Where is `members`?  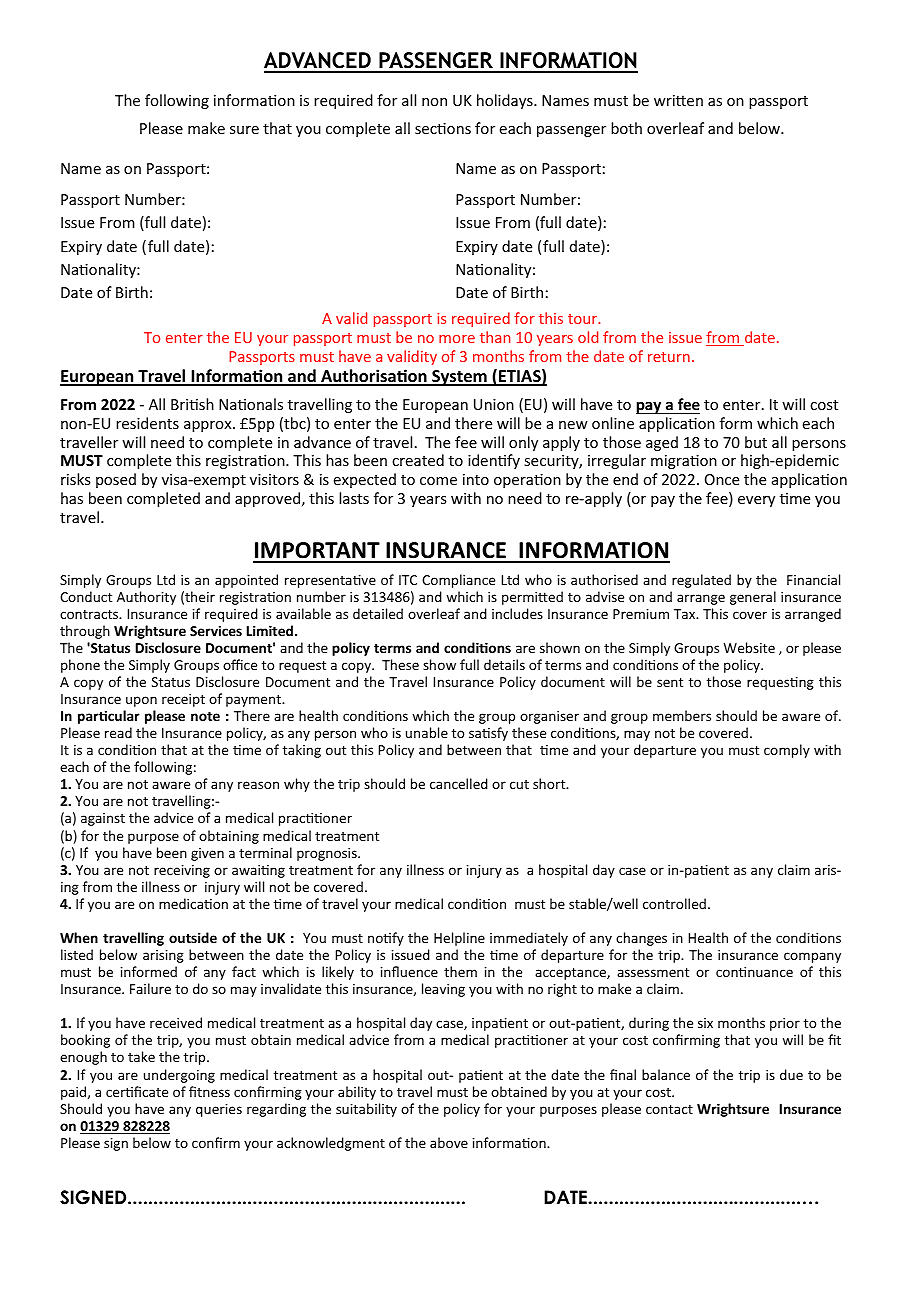 members is located at coordinates (682, 715).
